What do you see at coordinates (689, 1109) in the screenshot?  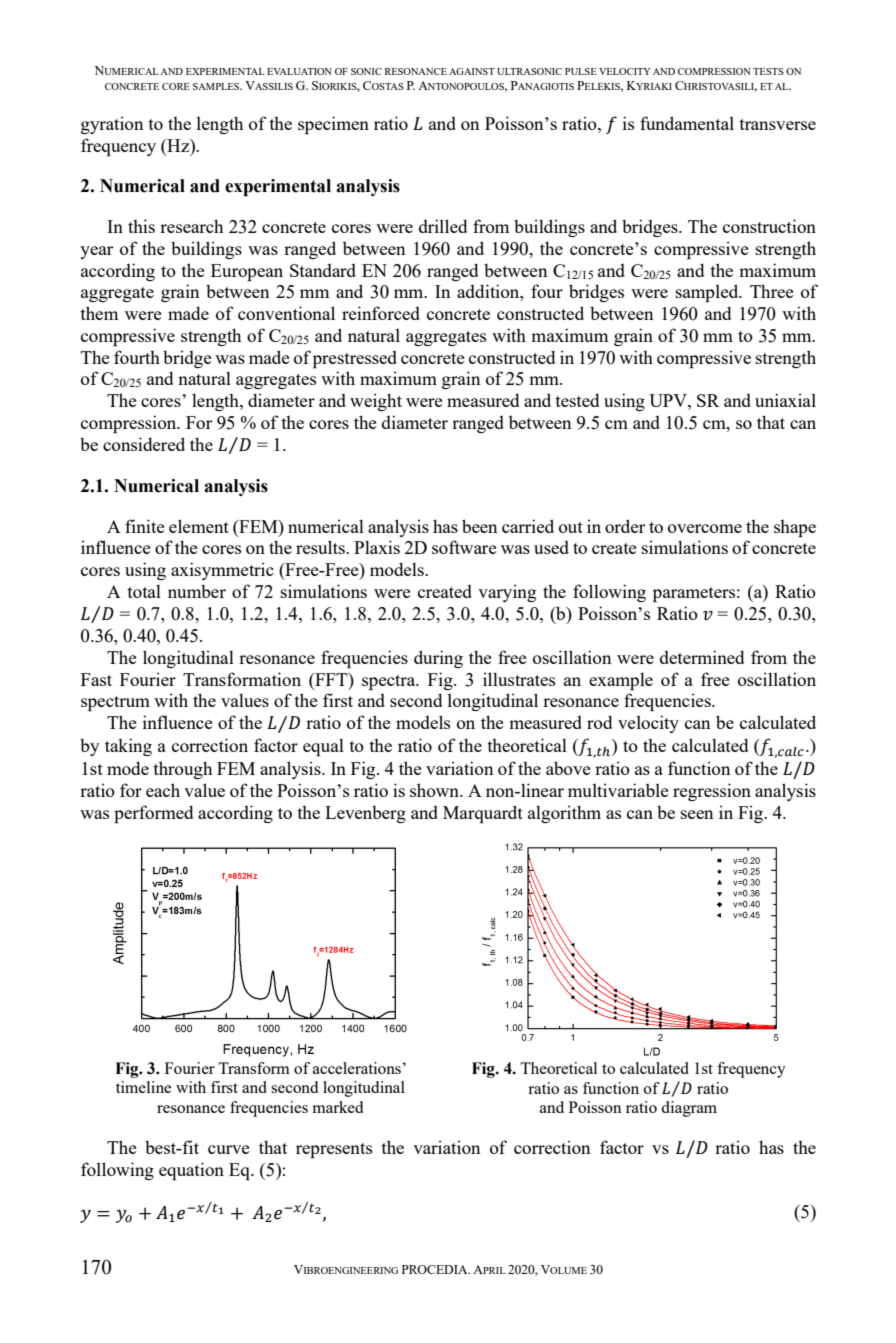 I see `diagram` at bounding box center [689, 1109].
